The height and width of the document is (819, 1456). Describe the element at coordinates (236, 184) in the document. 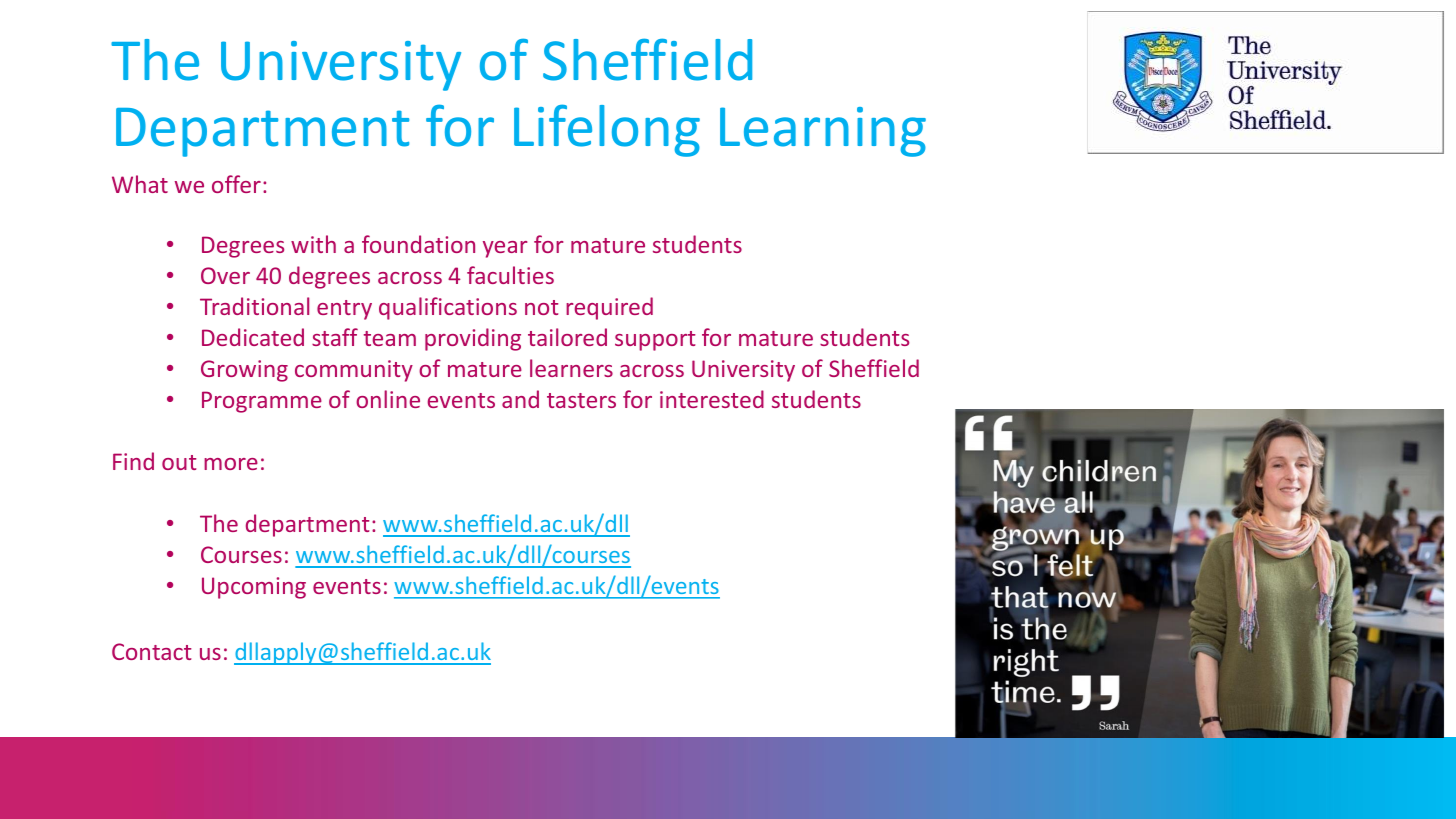

I see `offer` at that location.
